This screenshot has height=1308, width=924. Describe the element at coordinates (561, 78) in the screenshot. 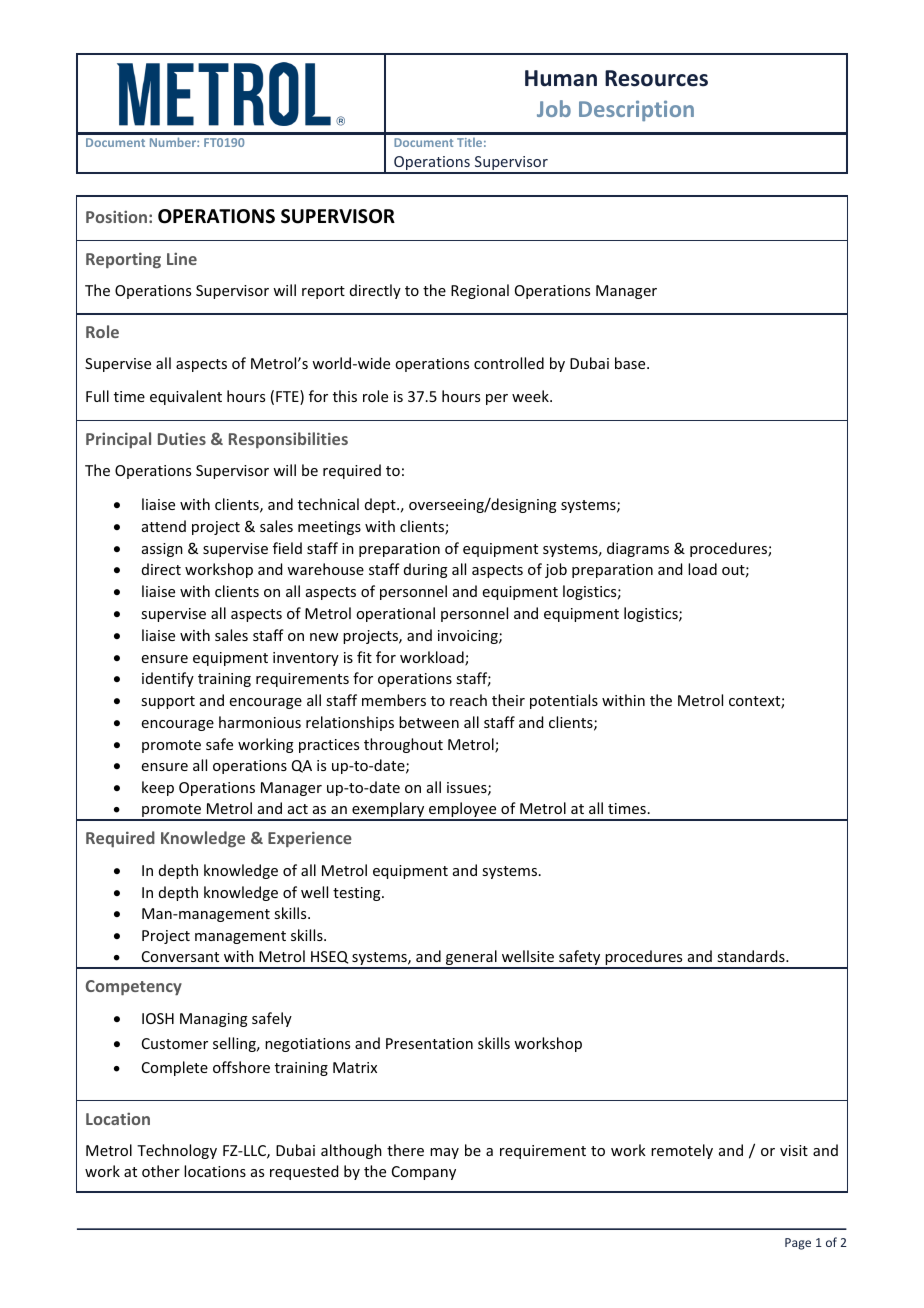

I see `Human` at that location.
